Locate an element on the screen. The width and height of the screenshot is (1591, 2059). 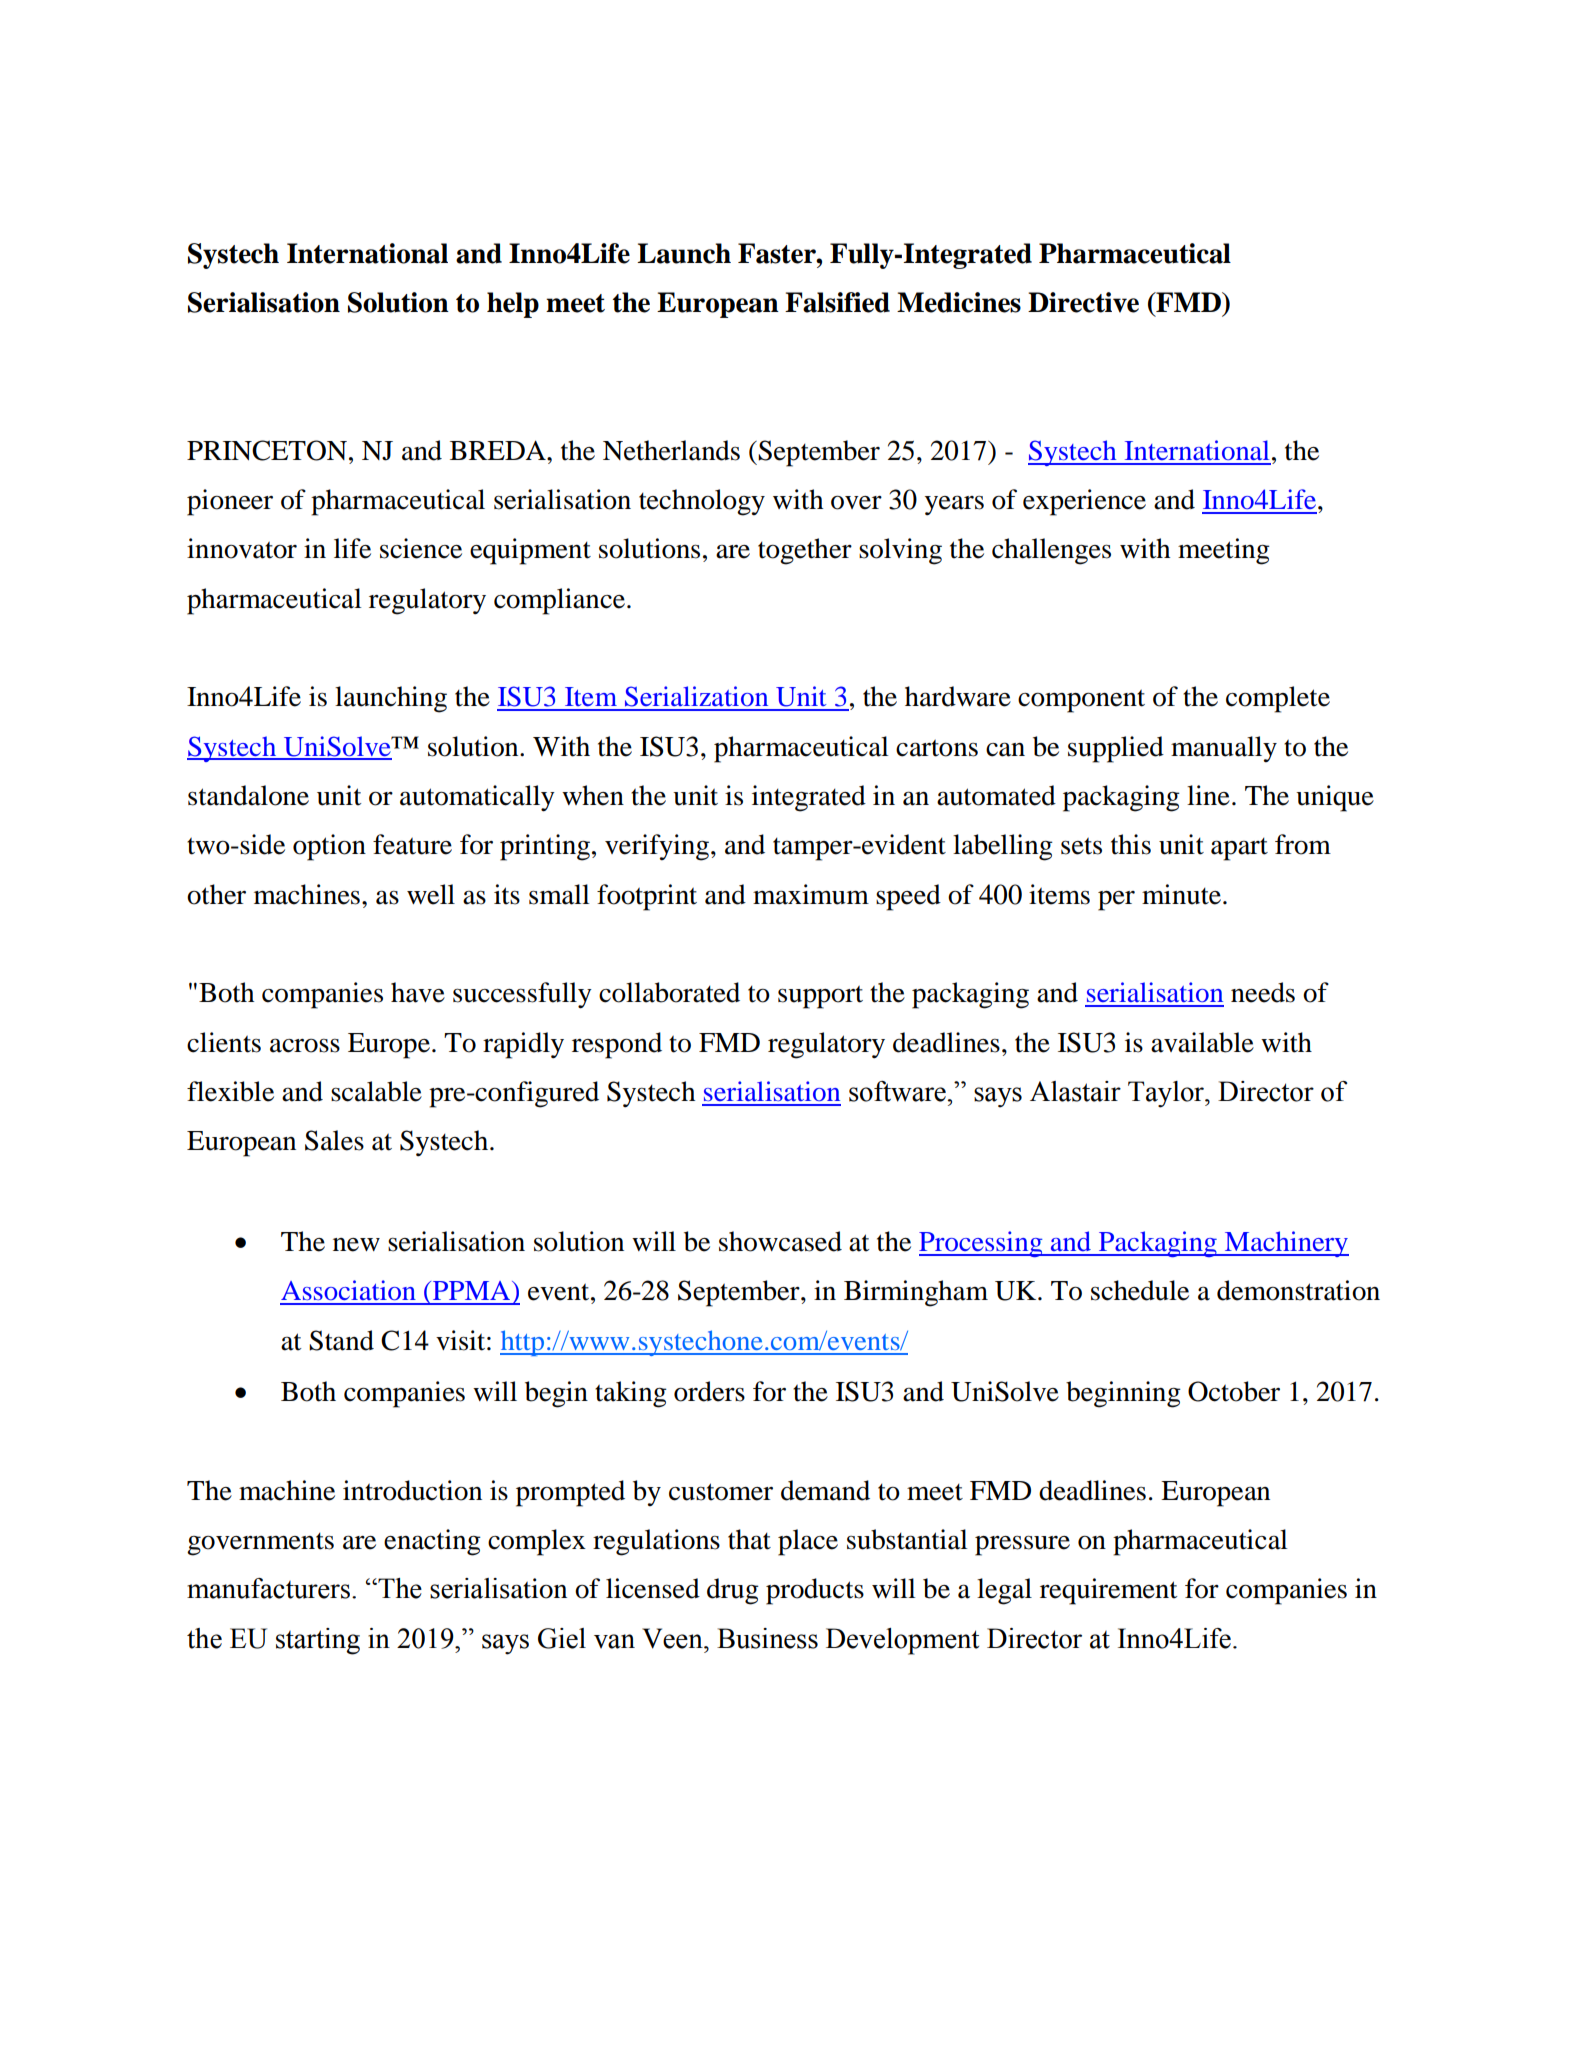
support is located at coordinates (820, 997).
